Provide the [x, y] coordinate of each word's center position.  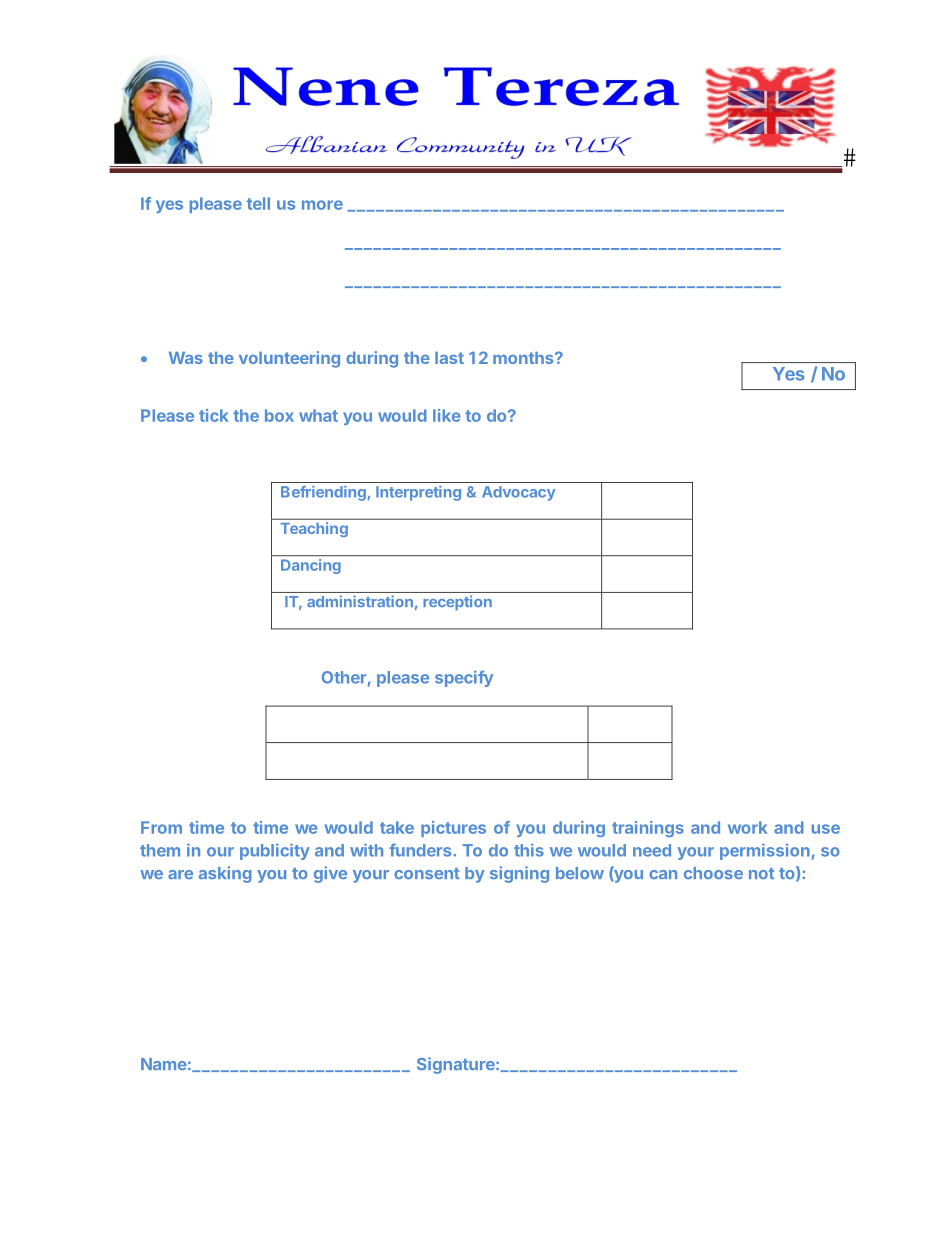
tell [258, 203]
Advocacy [519, 493]
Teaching [314, 529]
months [524, 358]
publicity [275, 851]
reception [457, 602]
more [322, 205]
